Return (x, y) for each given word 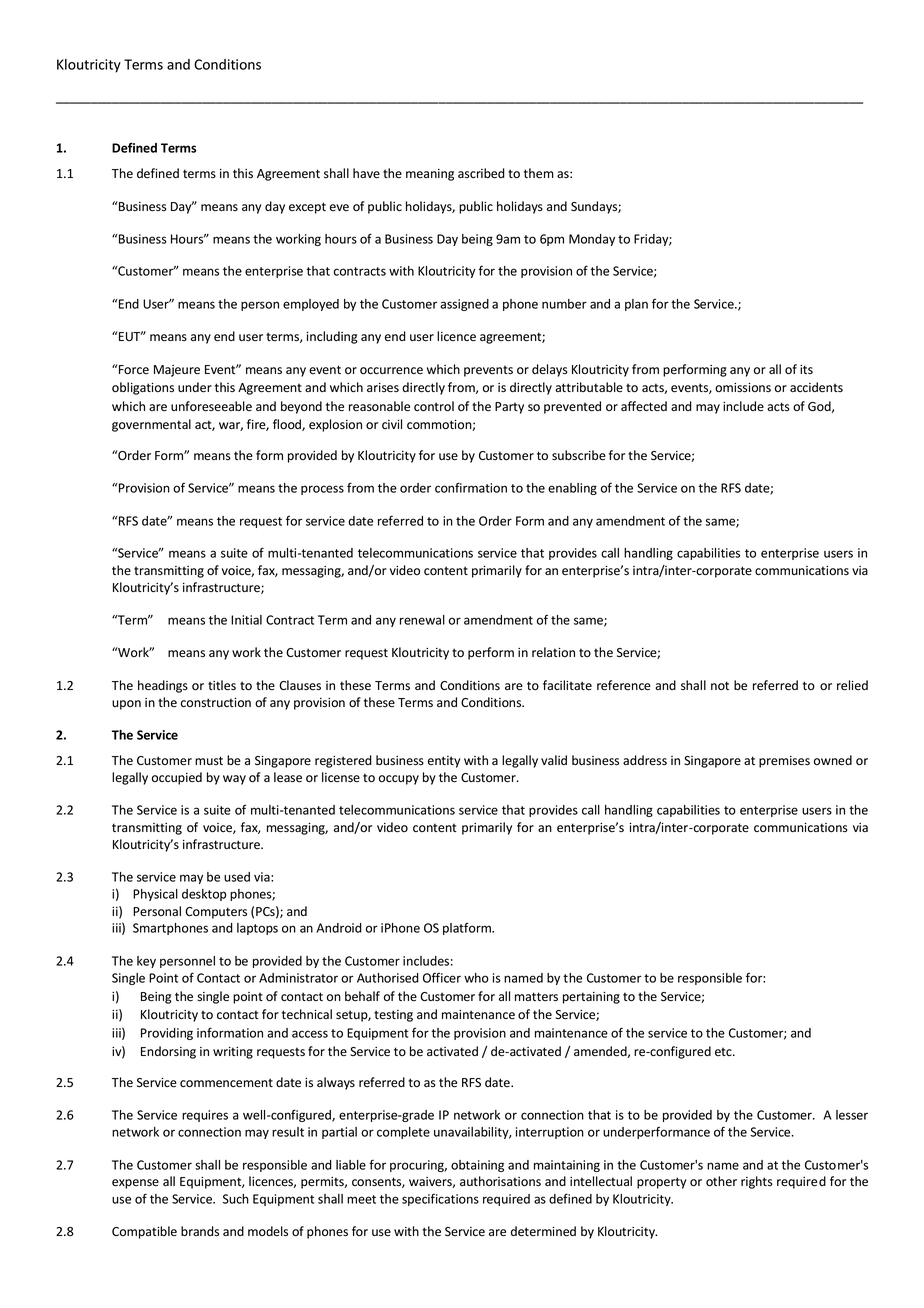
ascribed (481, 173)
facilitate (567, 685)
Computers (216, 913)
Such (236, 1199)
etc (724, 1052)
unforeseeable (211, 406)
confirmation (471, 487)
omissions (743, 388)
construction (216, 703)
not (720, 685)
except (307, 208)
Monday (592, 240)
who (476, 978)
